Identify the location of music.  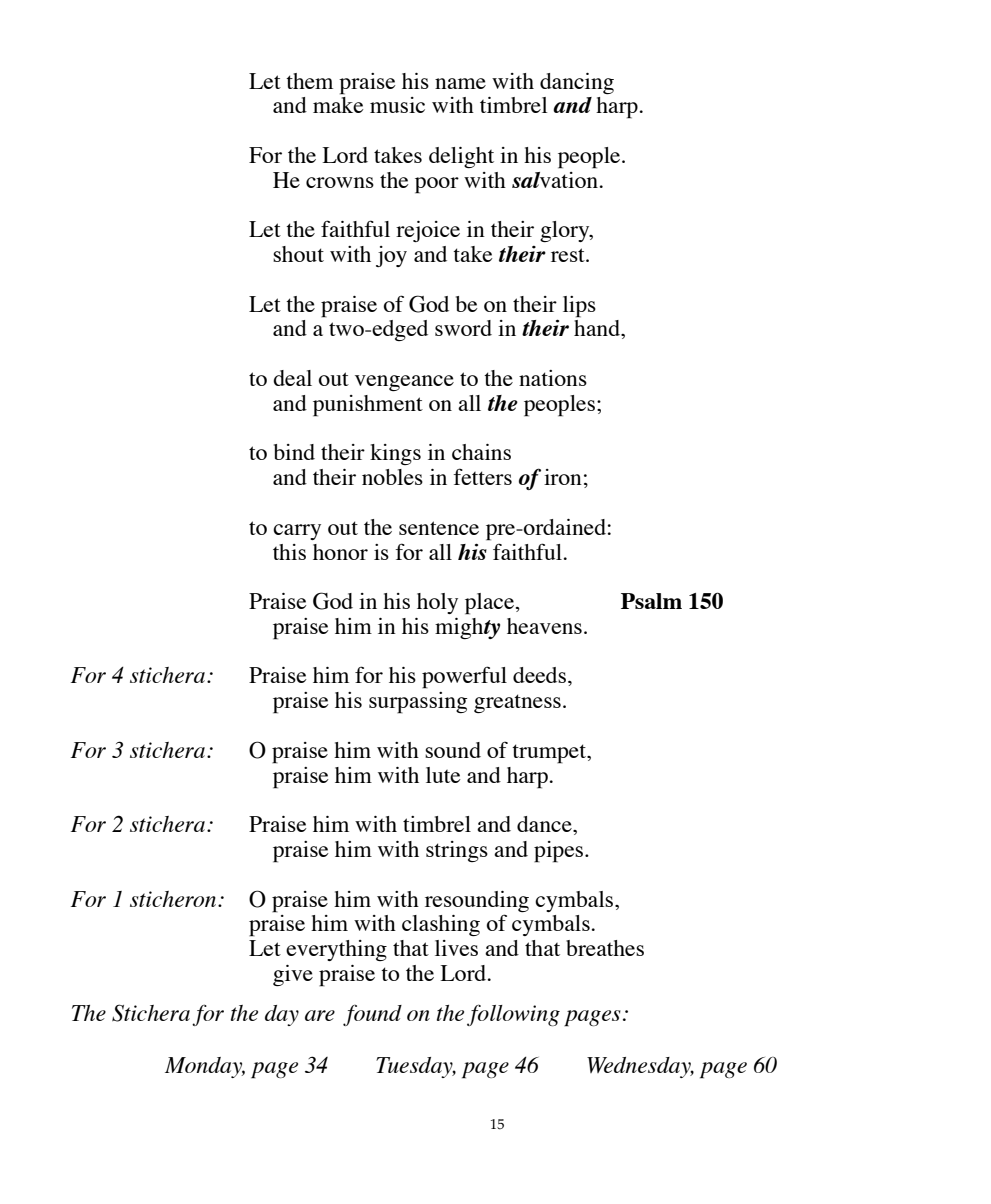
(397, 105).
